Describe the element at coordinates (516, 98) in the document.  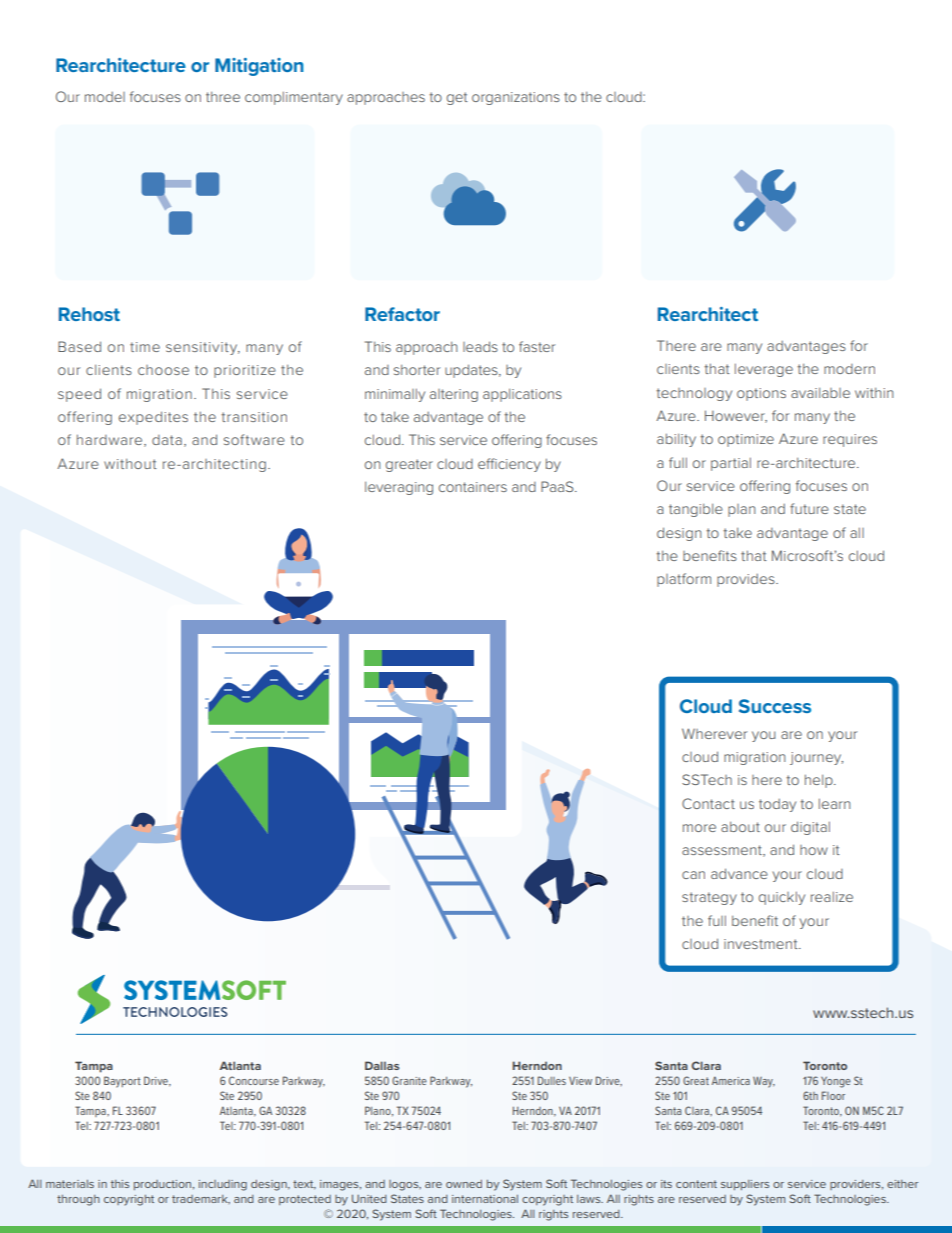
I see `organizations` at that location.
